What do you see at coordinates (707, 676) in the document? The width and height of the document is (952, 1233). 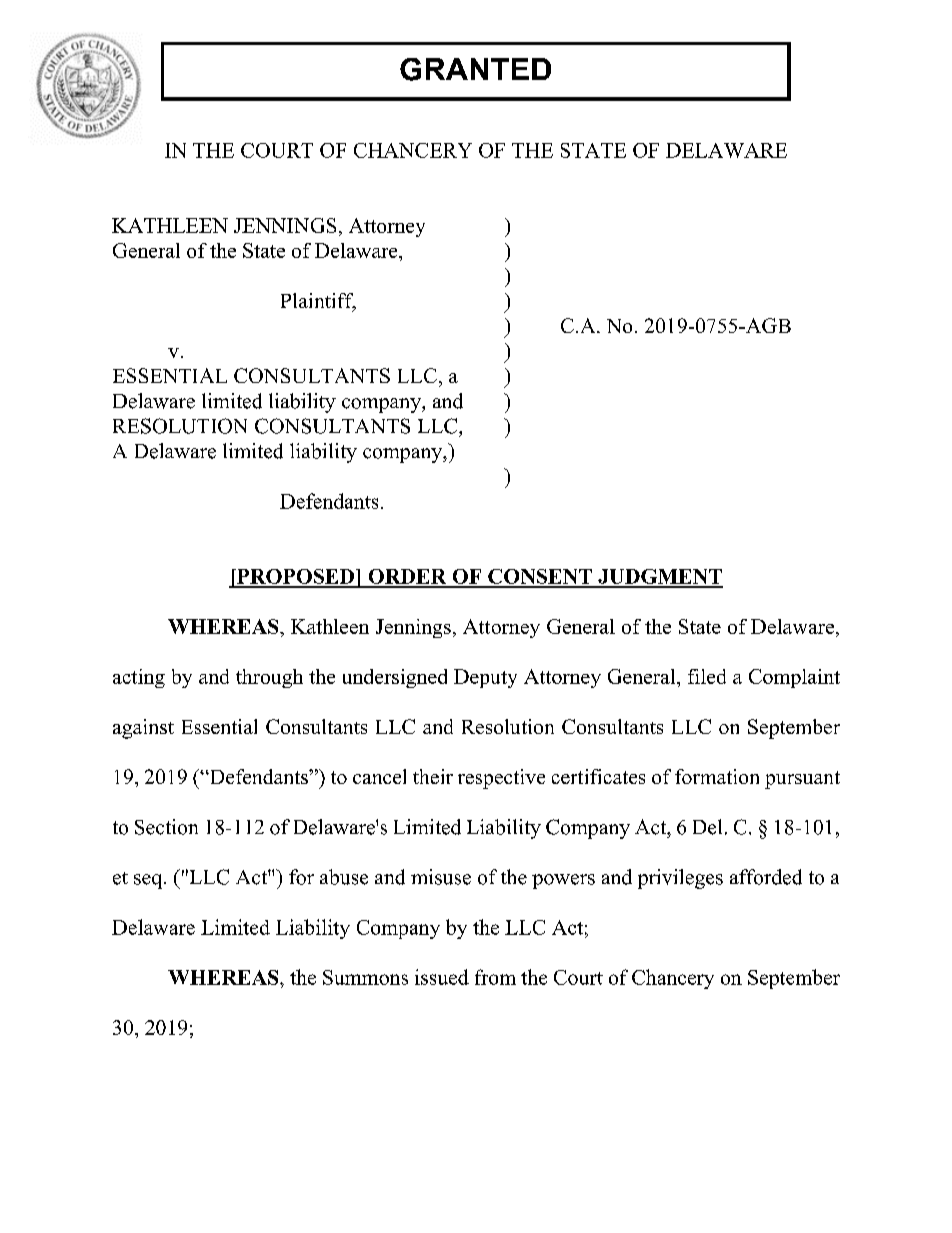 I see `filed` at bounding box center [707, 676].
